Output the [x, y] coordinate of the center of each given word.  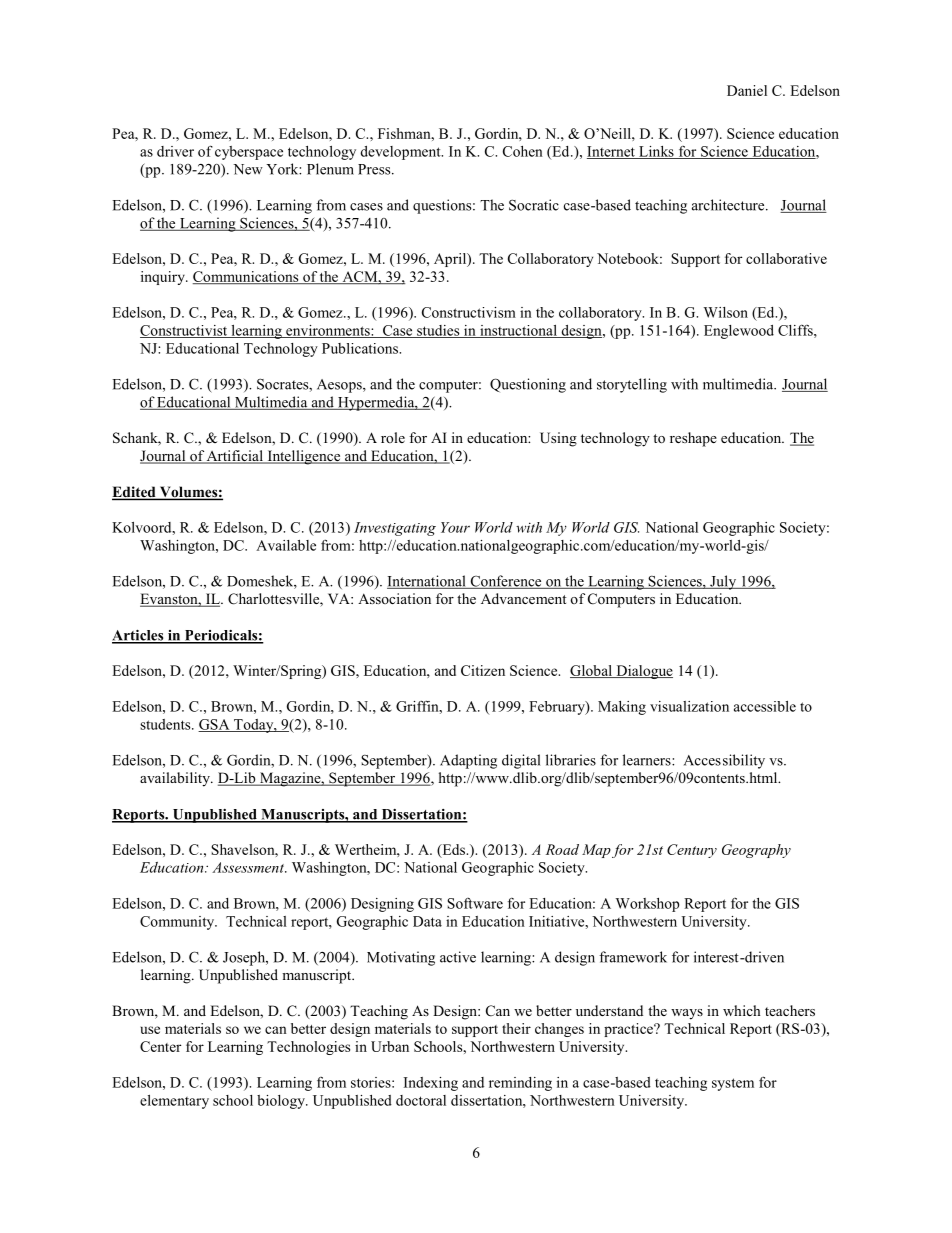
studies [438, 331]
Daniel [747, 90]
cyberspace [249, 153]
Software [475, 903]
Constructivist [185, 331]
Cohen [523, 151]
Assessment [249, 867]
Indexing [431, 1084]
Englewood [739, 332]
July [723, 582]
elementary [174, 1102]
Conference [506, 582]
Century [692, 851]
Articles [139, 636]
